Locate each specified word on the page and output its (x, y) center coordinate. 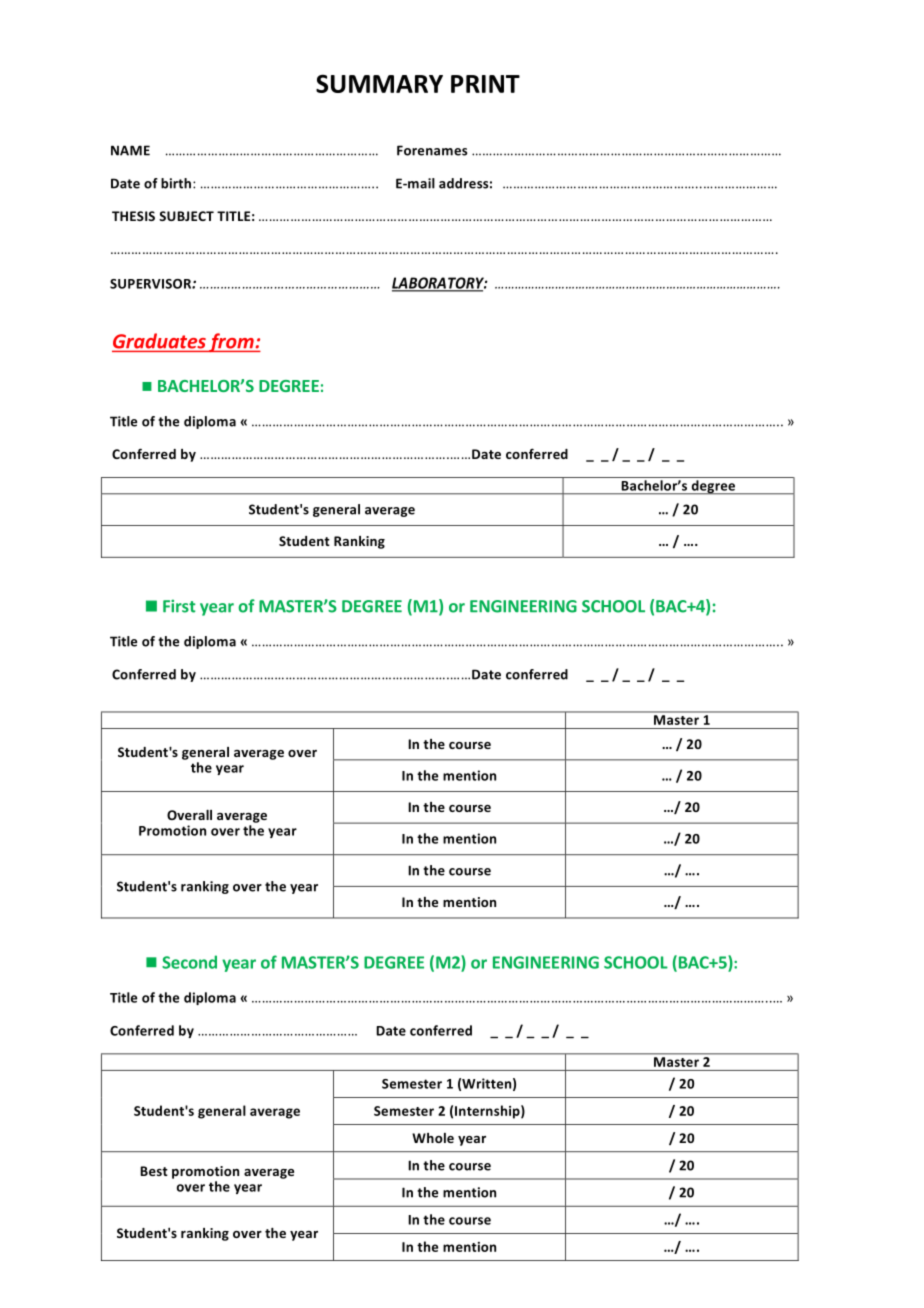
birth (177, 183)
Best (154, 1171)
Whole (433, 1138)
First (179, 606)
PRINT (485, 84)
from (231, 342)
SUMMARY (379, 83)
